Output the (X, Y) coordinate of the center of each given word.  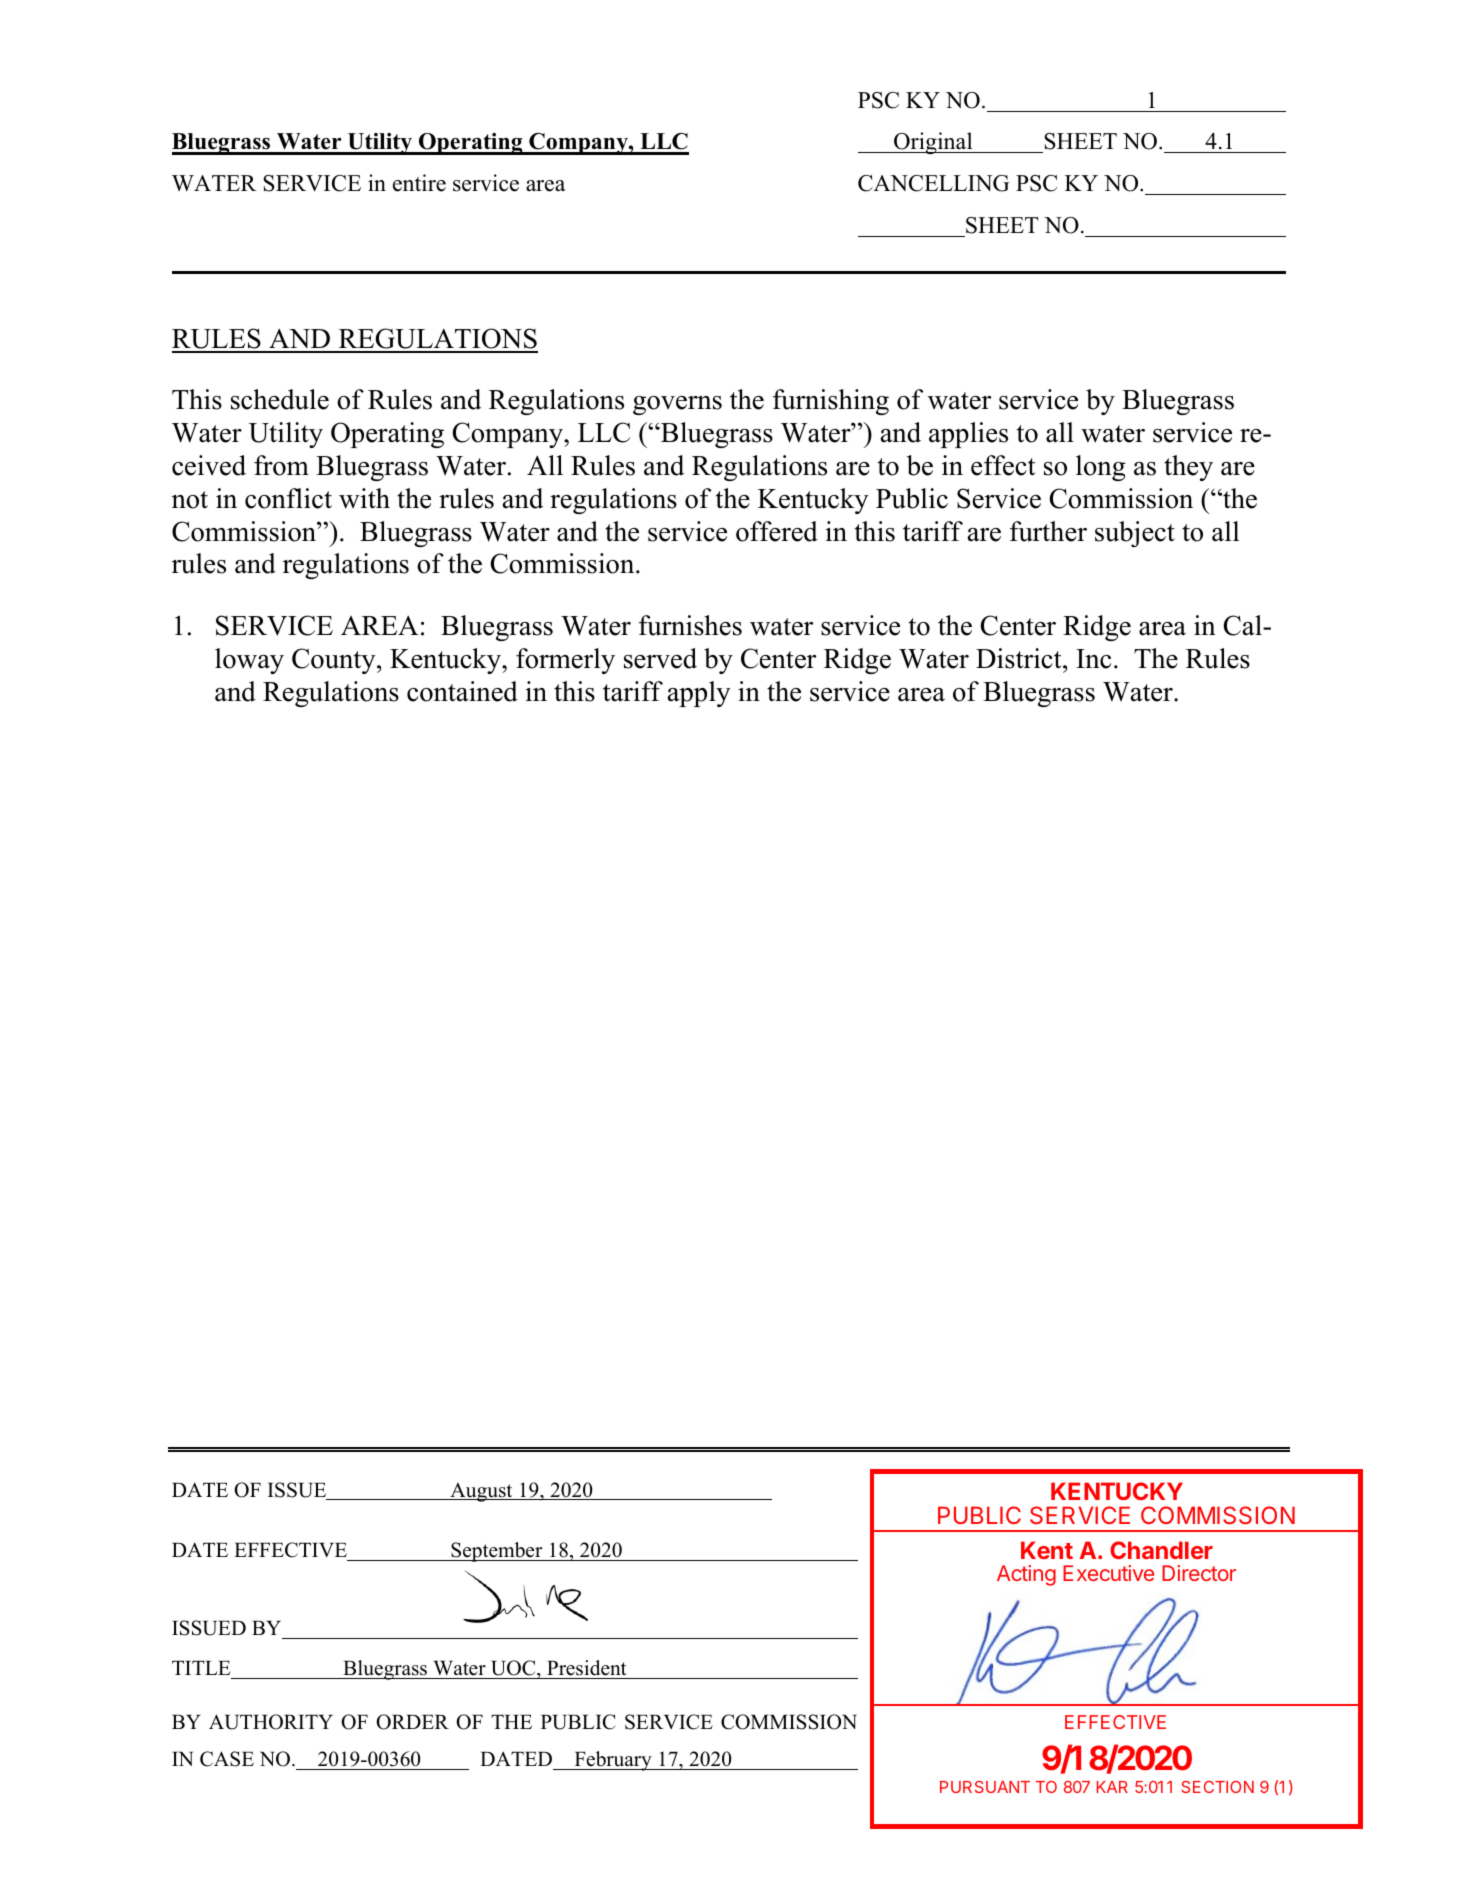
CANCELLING (933, 183)
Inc (1093, 659)
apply (699, 694)
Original (933, 143)
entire (419, 183)
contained (462, 691)
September (497, 1552)
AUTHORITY (271, 1722)
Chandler (1161, 1550)
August (481, 1492)
